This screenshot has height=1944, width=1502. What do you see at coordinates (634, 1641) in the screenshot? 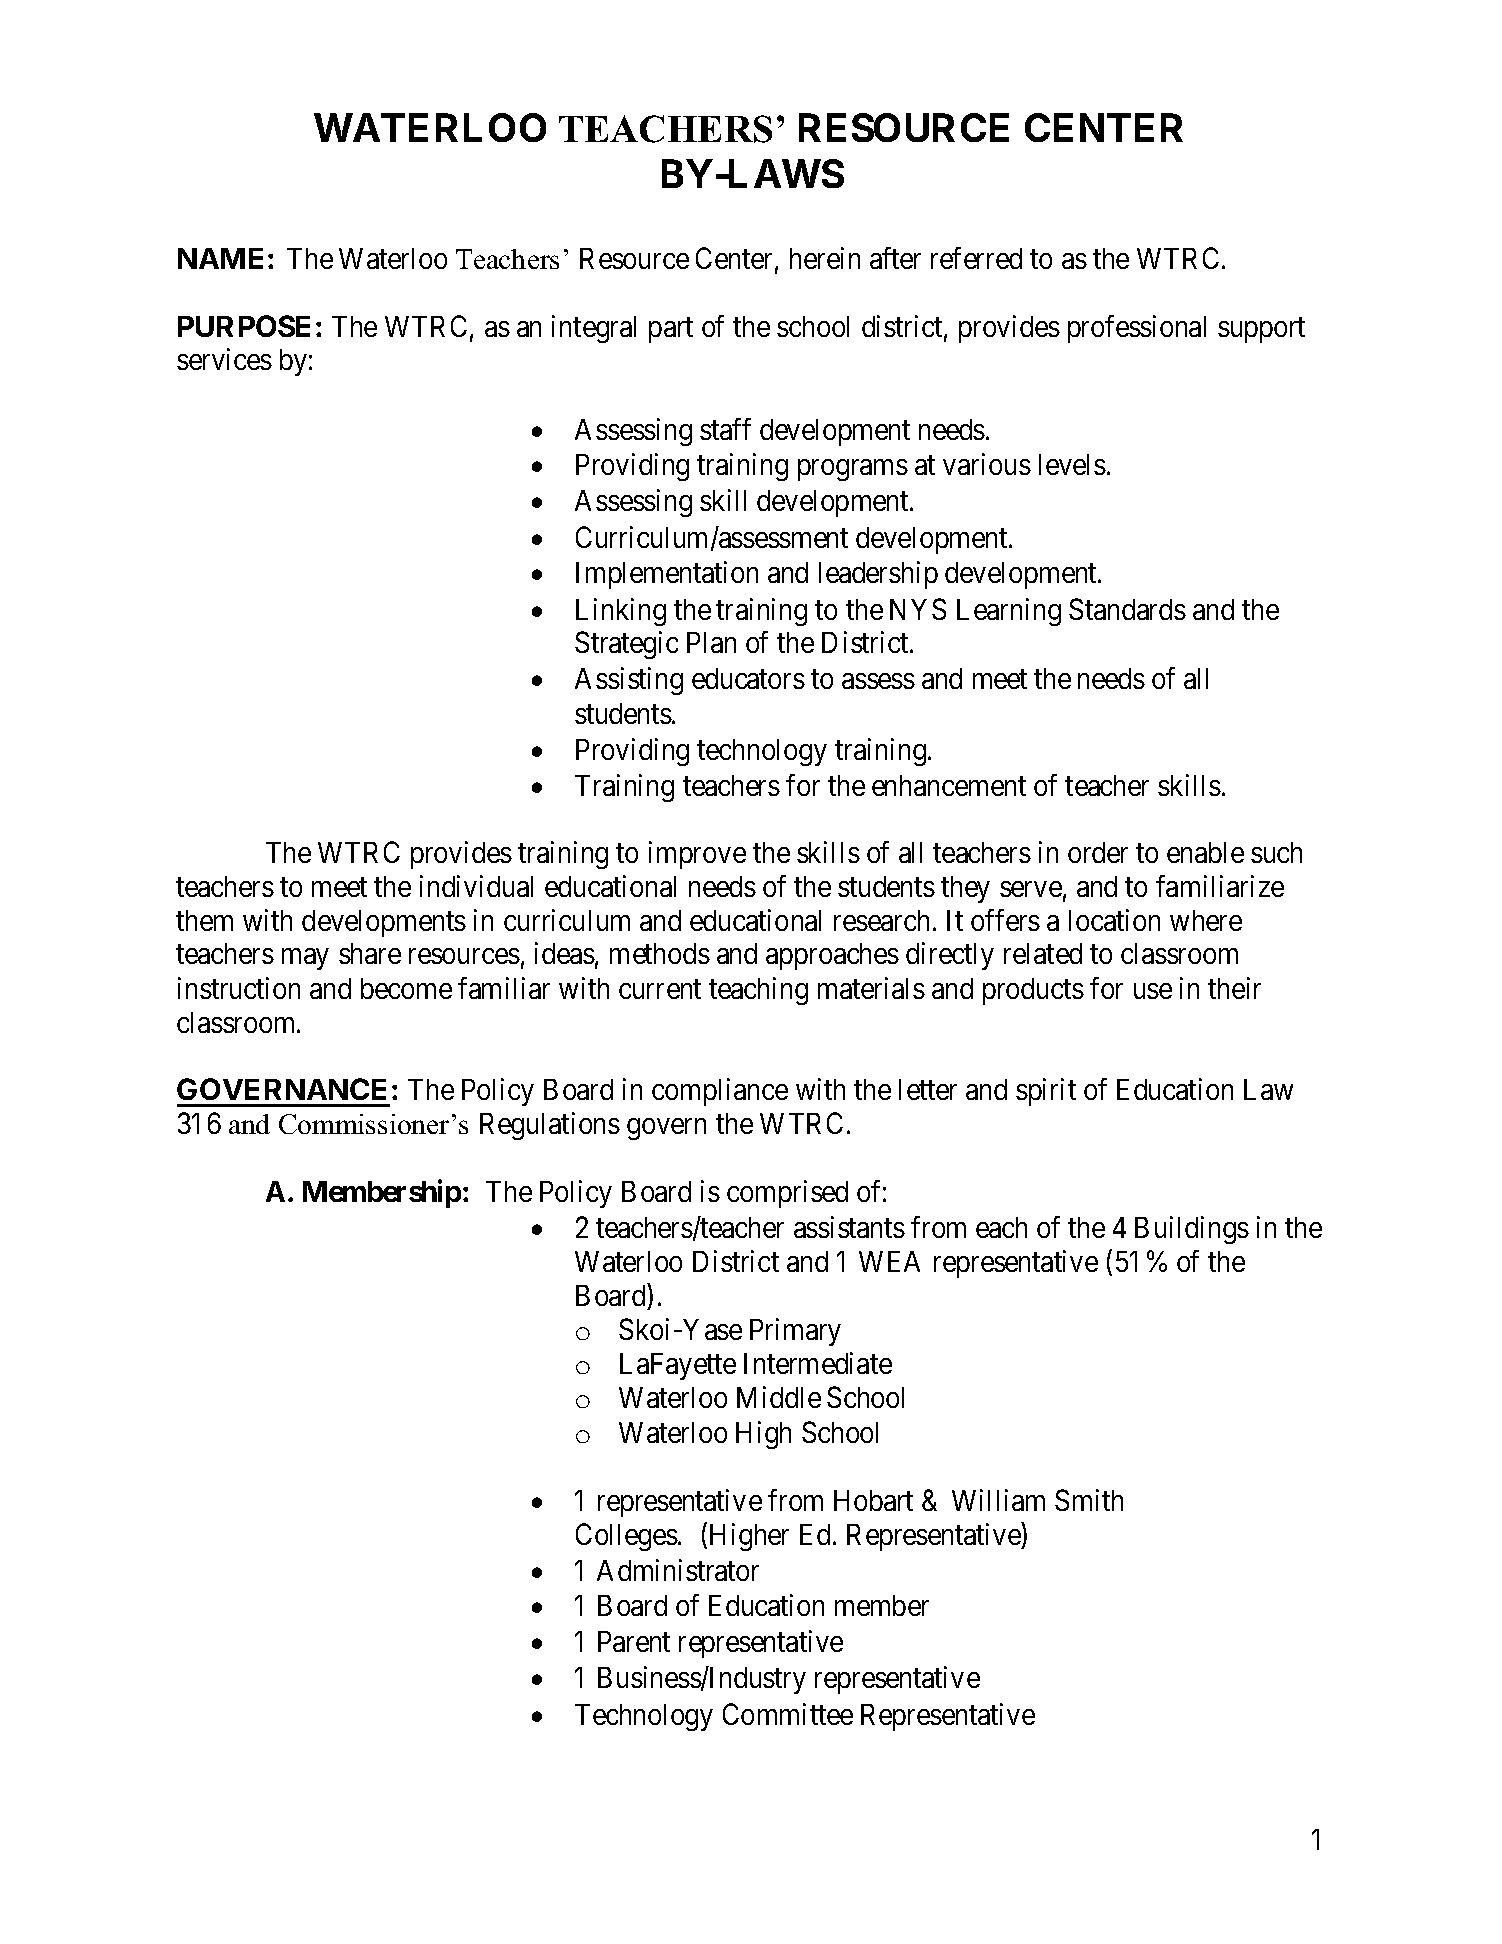
I see `Parent` at bounding box center [634, 1641].
